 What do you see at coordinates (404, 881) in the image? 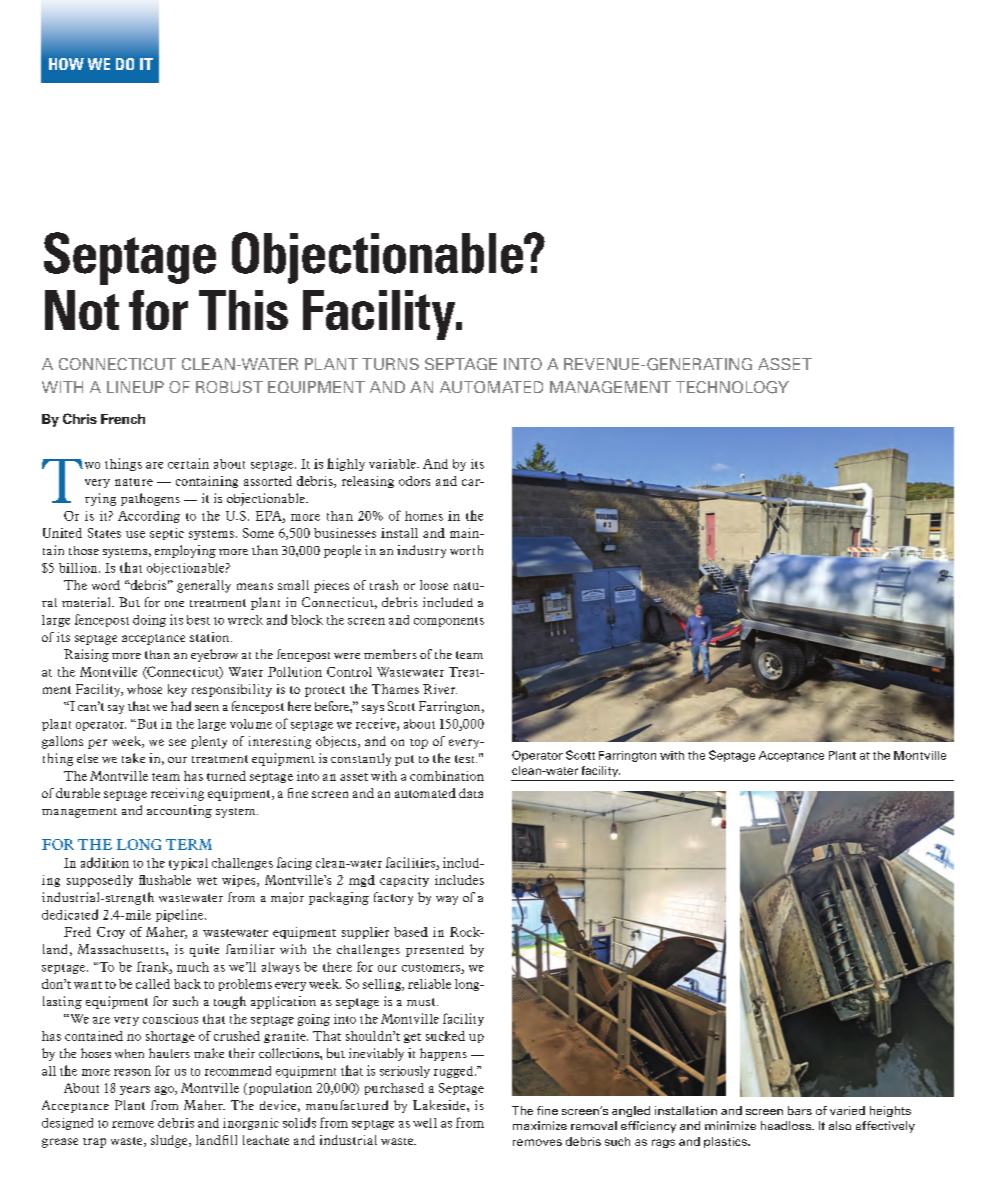
I see `capacity` at bounding box center [404, 881].
